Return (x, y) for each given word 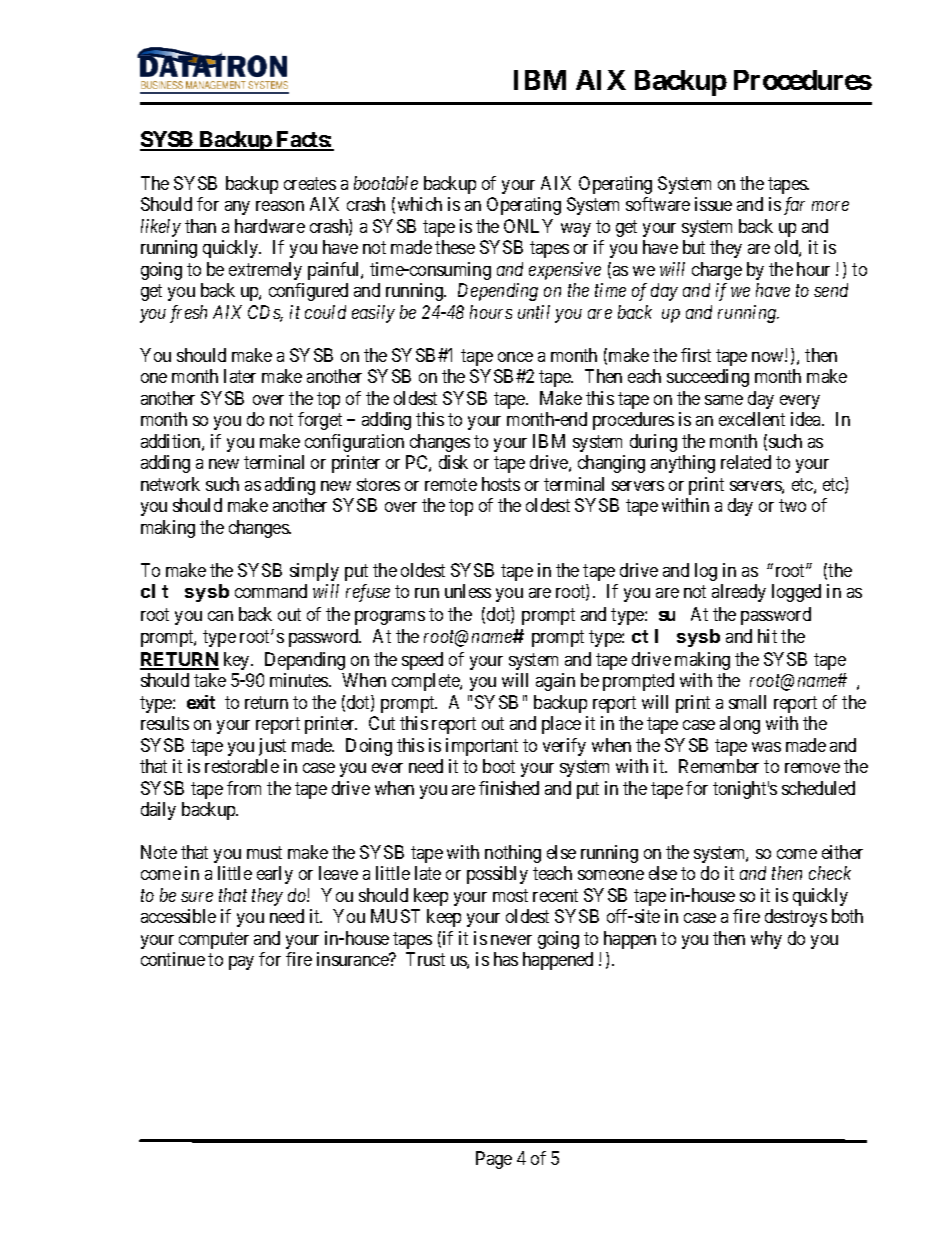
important (482, 747)
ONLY (528, 226)
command (271, 591)
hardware (270, 226)
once (515, 357)
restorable (242, 766)
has (506, 959)
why (766, 940)
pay (241, 963)
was (766, 747)
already (739, 593)
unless (468, 591)
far (794, 206)
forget (320, 421)
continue (173, 959)
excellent (752, 419)
